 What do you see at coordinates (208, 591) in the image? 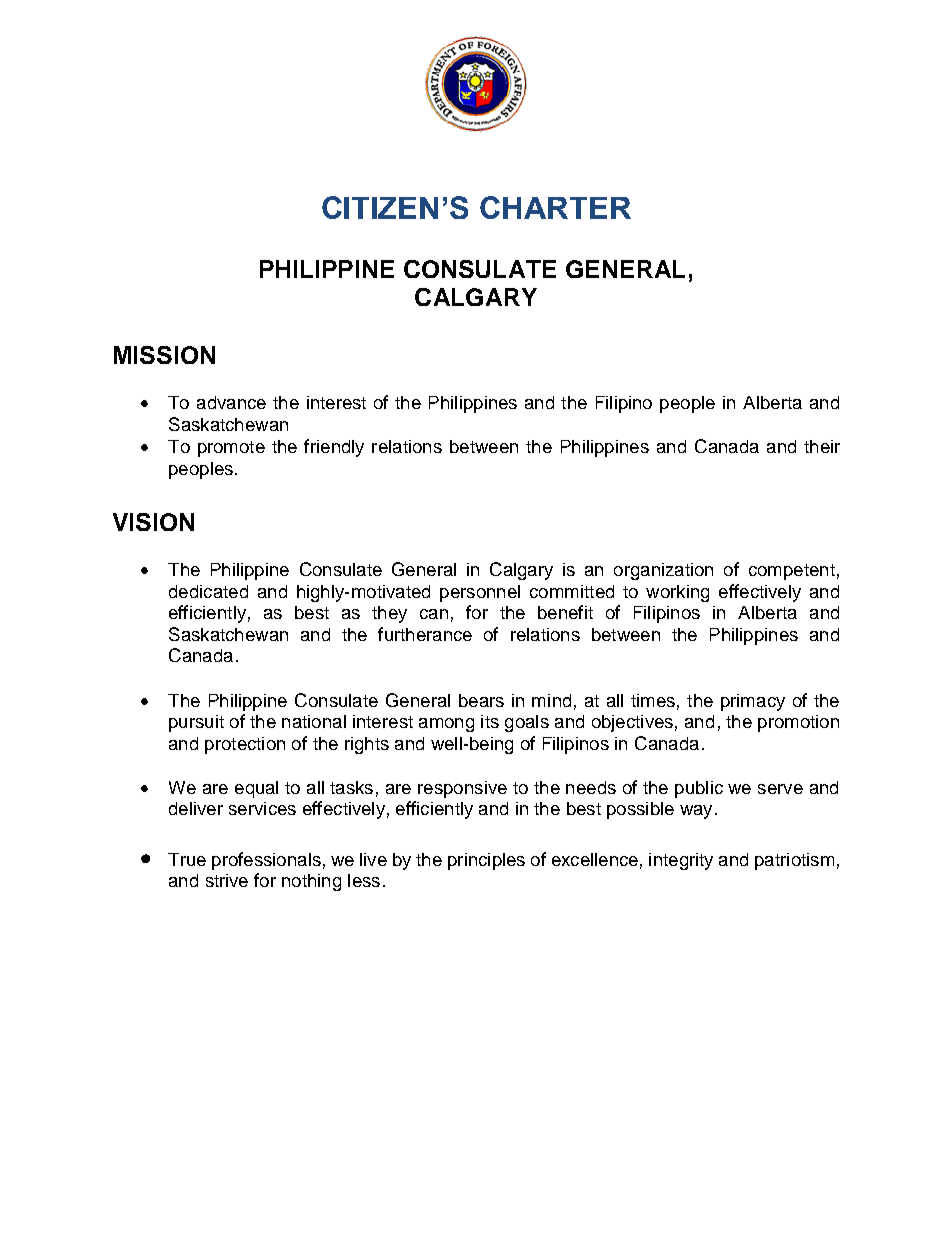
I see `dedicated` at bounding box center [208, 591].
